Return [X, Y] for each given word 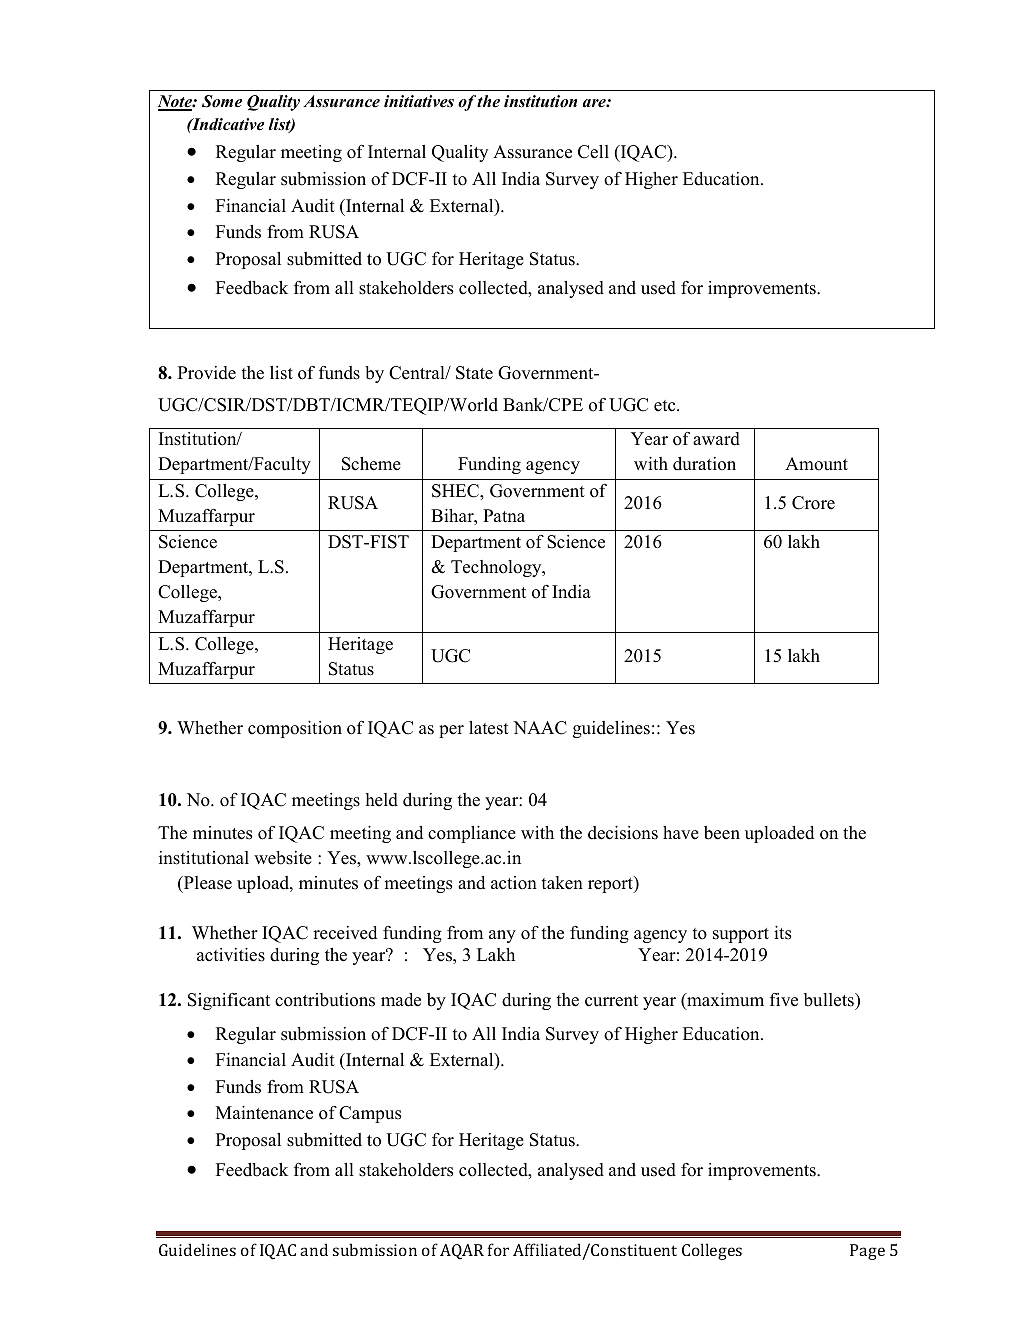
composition [295, 729]
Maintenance [264, 1113]
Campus [370, 1114]
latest [489, 728]
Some [222, 101]
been [722, 833]
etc [666, 406]
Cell [593, 152]
